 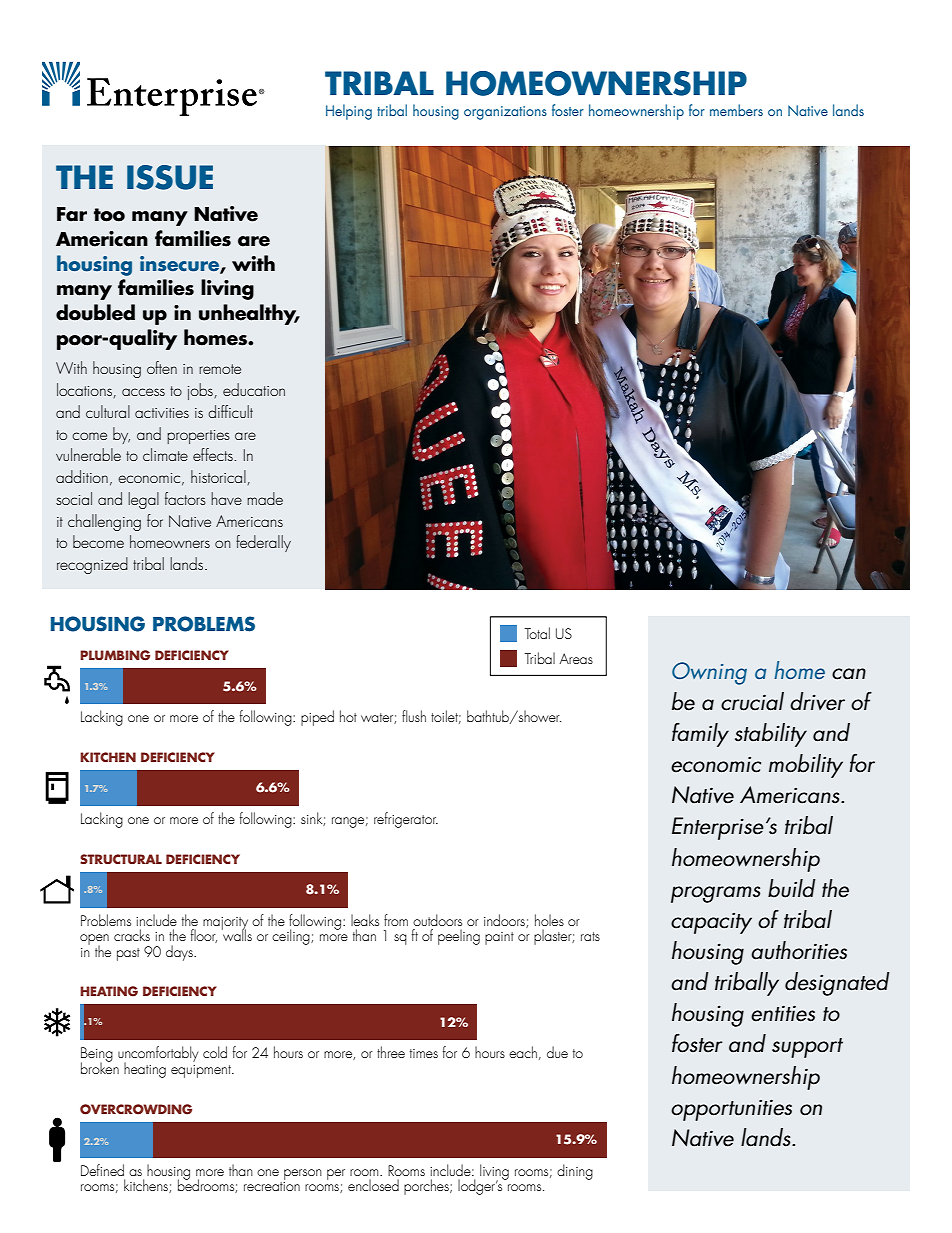 I want to click on made, so click(x=265, y=498).
